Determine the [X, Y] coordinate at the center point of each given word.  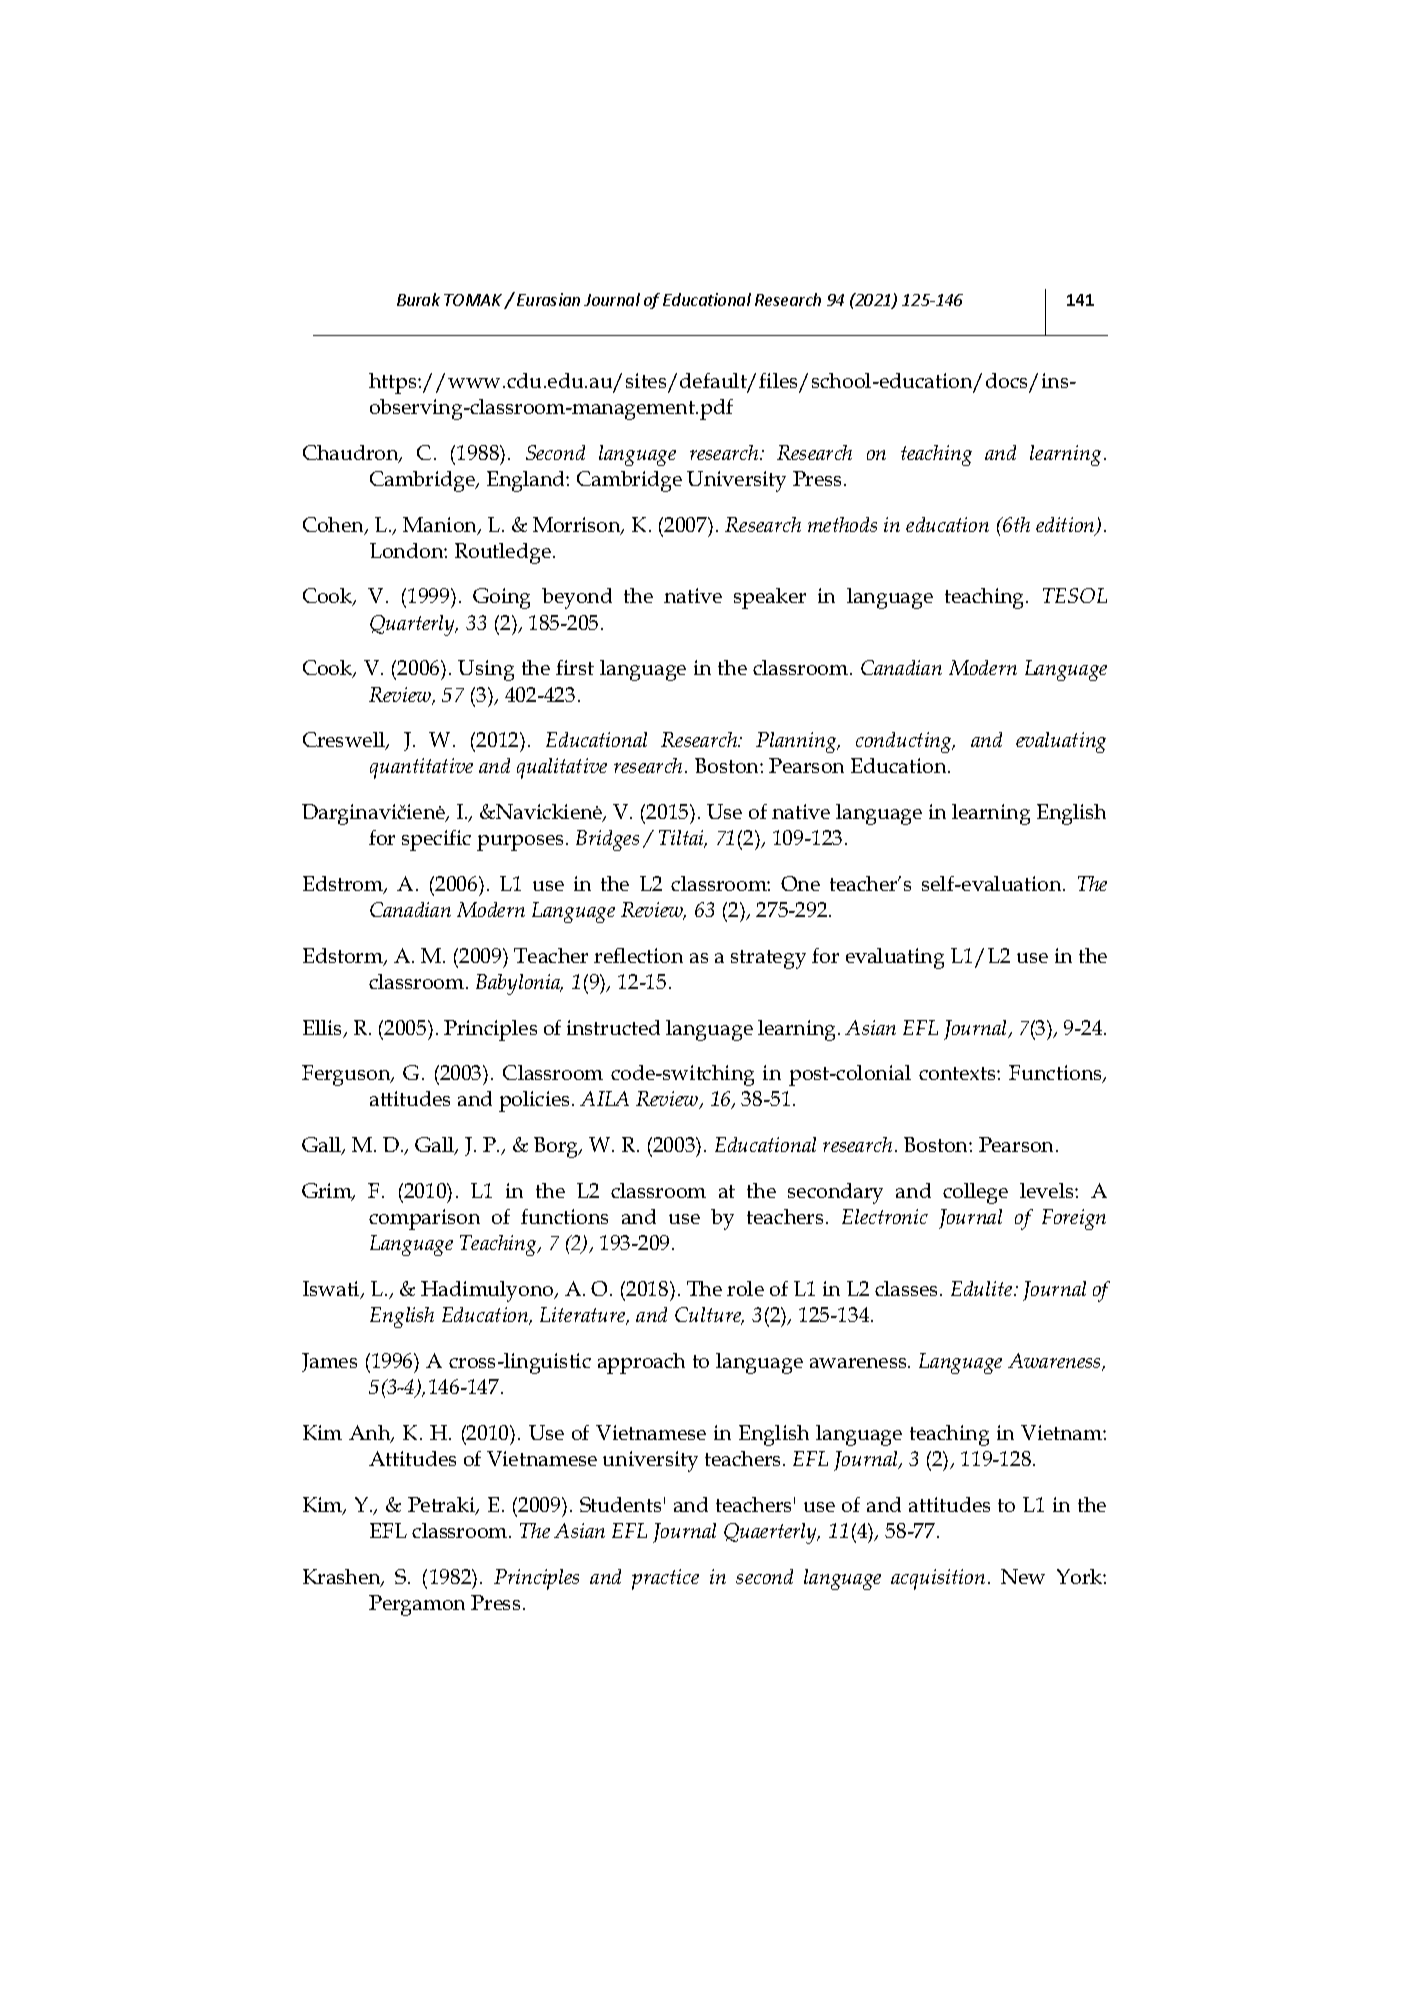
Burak [418, 299]
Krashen [343, 1578]
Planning [797, 742]
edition [1066, 526]
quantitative [421, 768]
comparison [424, 1219]
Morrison [578, 526]
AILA [604, 1098]
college [975, 1193]
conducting [905, 742]
